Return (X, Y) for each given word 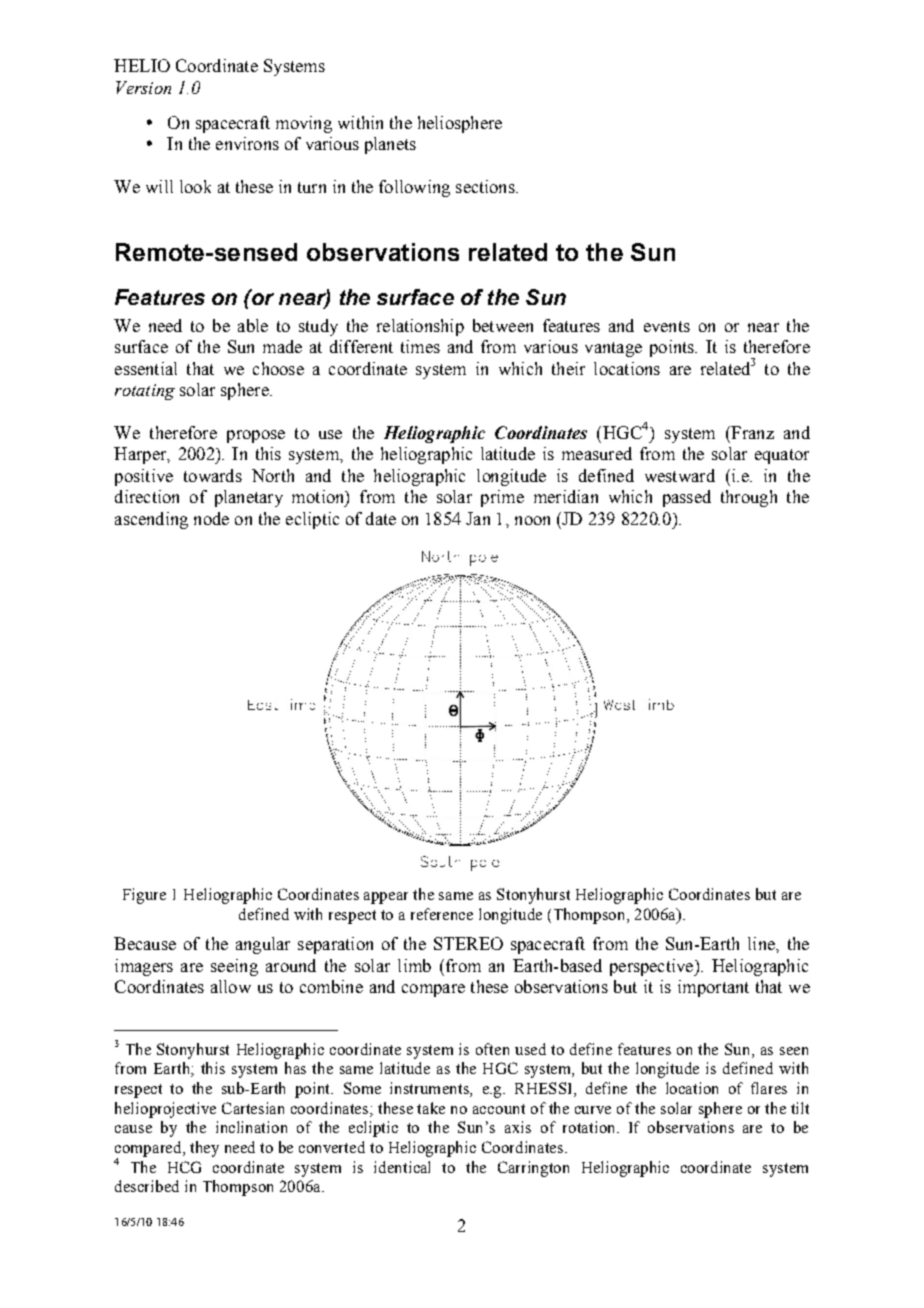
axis (518, 1127)
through (749, 498)
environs (247, 143)
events (667, 326)
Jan (478, 518)
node (211, 518)
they (204, 1149)
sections (486, 186)
